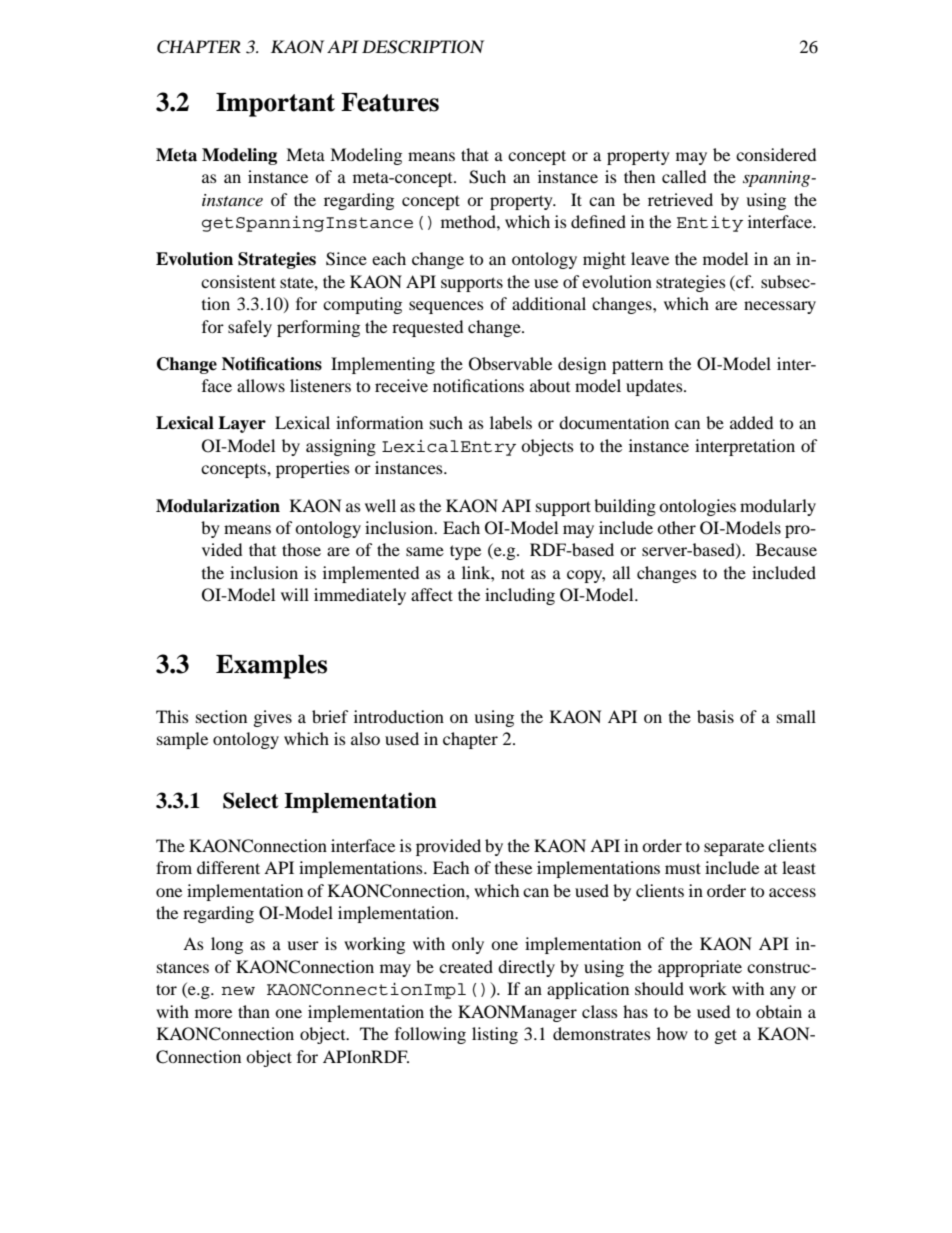  Describe the element at coordinates (295, 594) in the screenshot. I see `will` at that location.
